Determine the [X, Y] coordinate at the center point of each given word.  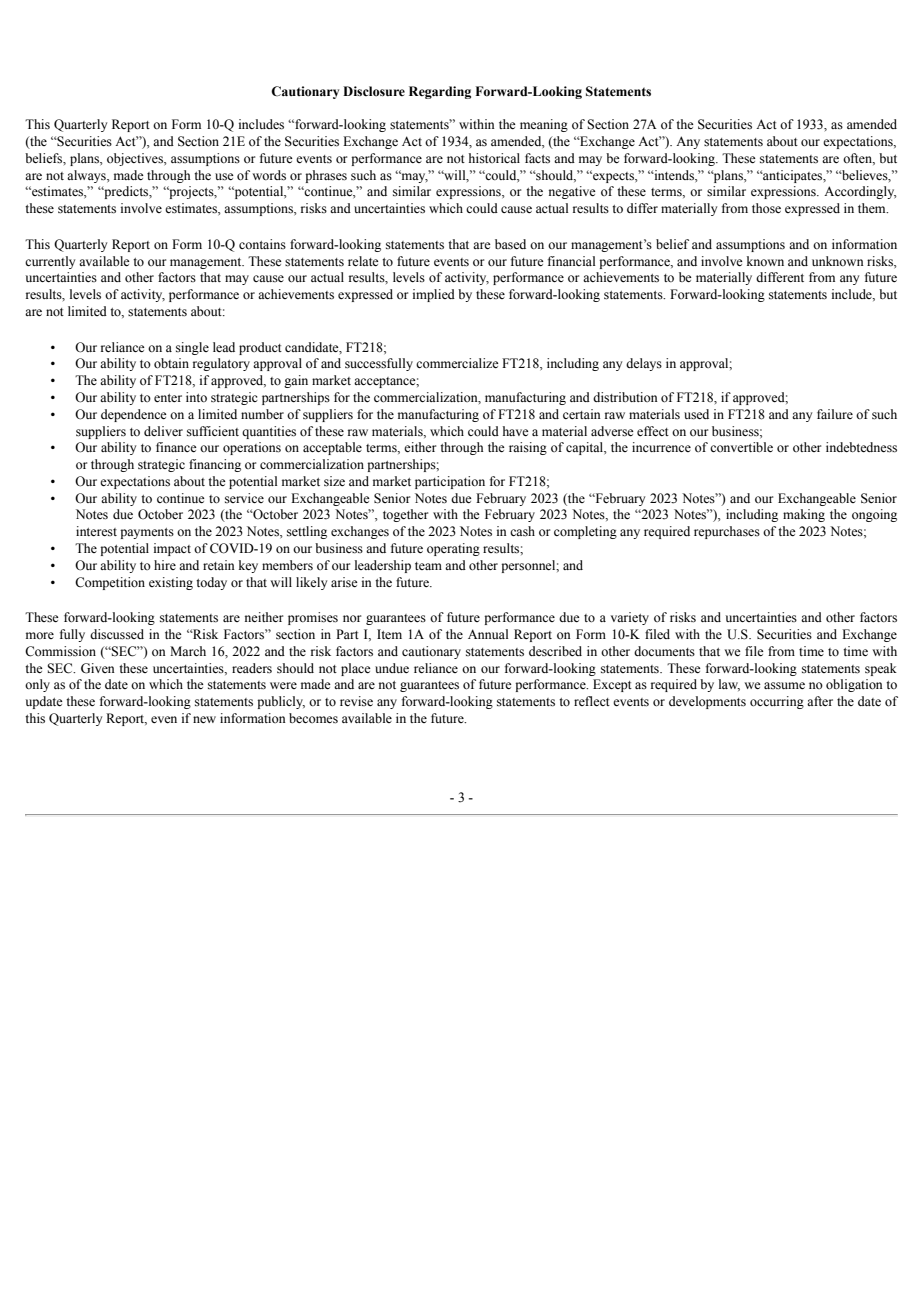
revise [356, 701]
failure [835, 414]
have [516, 431]
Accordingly [860, 192]
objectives [136, 159]
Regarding [440, 92]
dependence [134, 415]
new [204, 719]
